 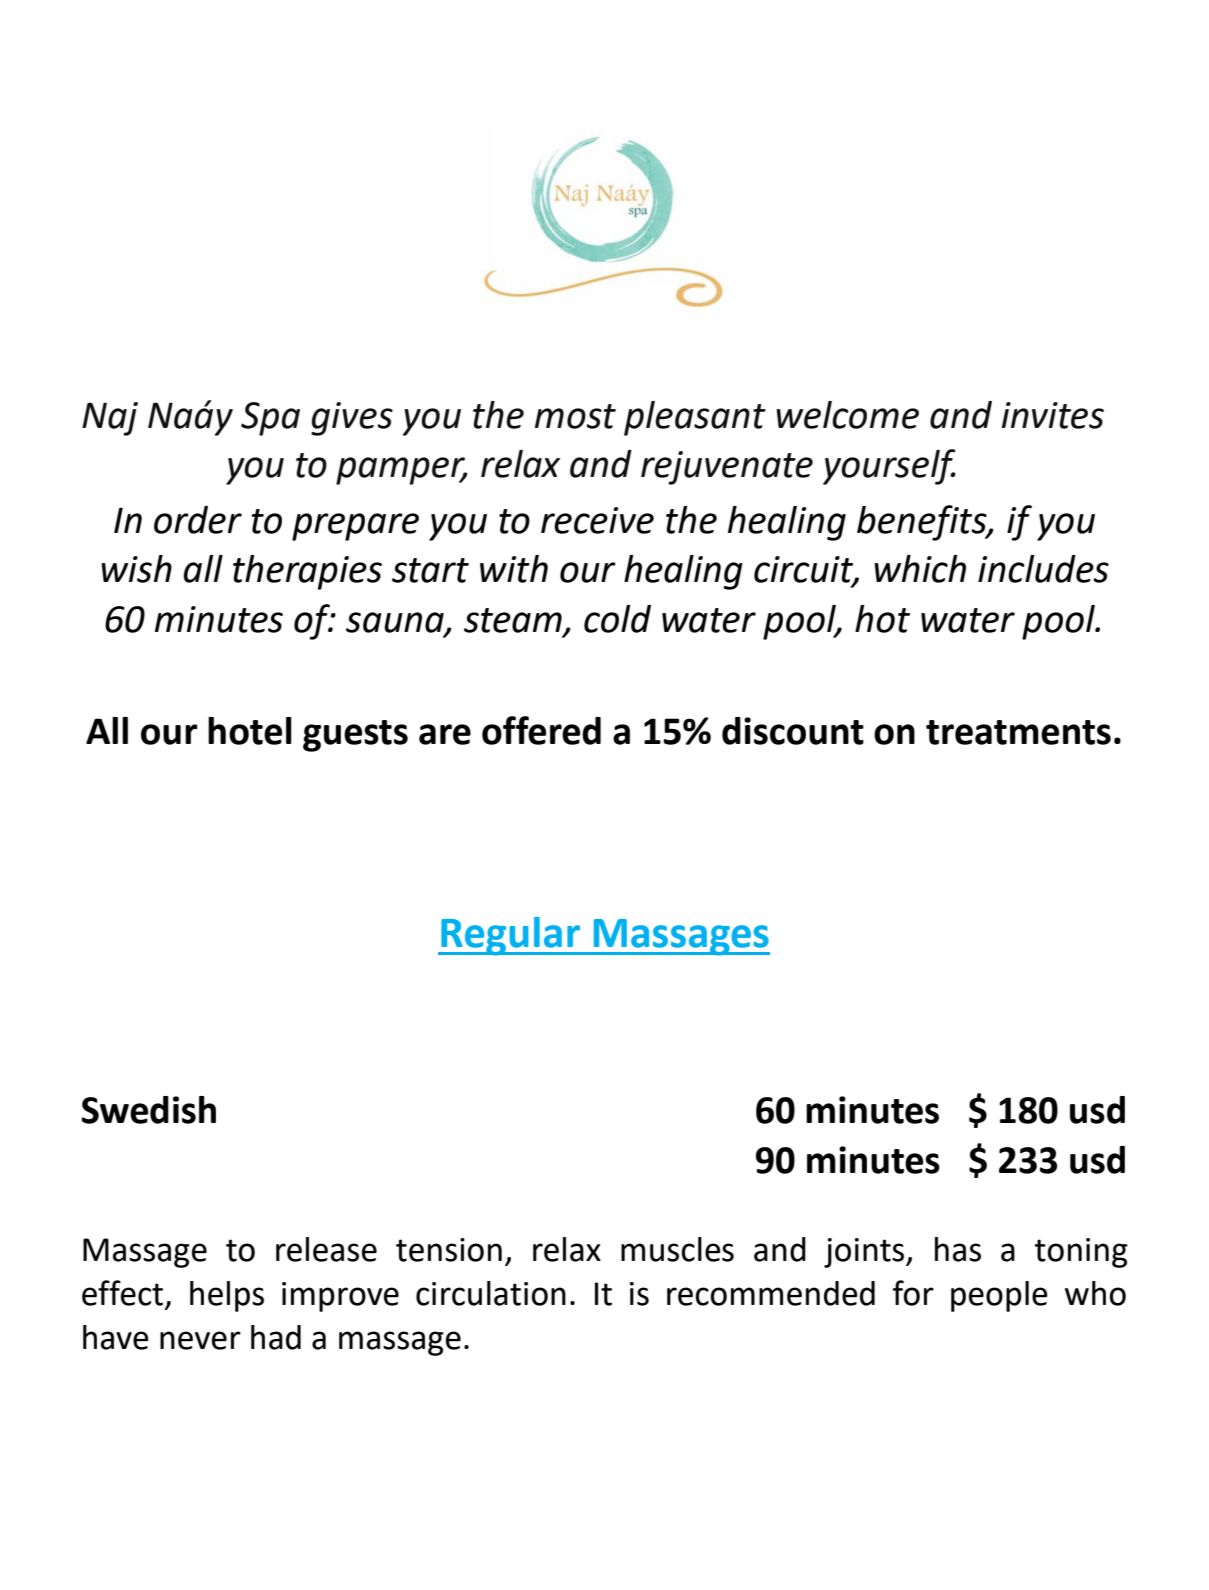 What do you see at coordinates (1018, 732) in the screenshot?
I see `treatments` at bounding box center [1018, 732].
